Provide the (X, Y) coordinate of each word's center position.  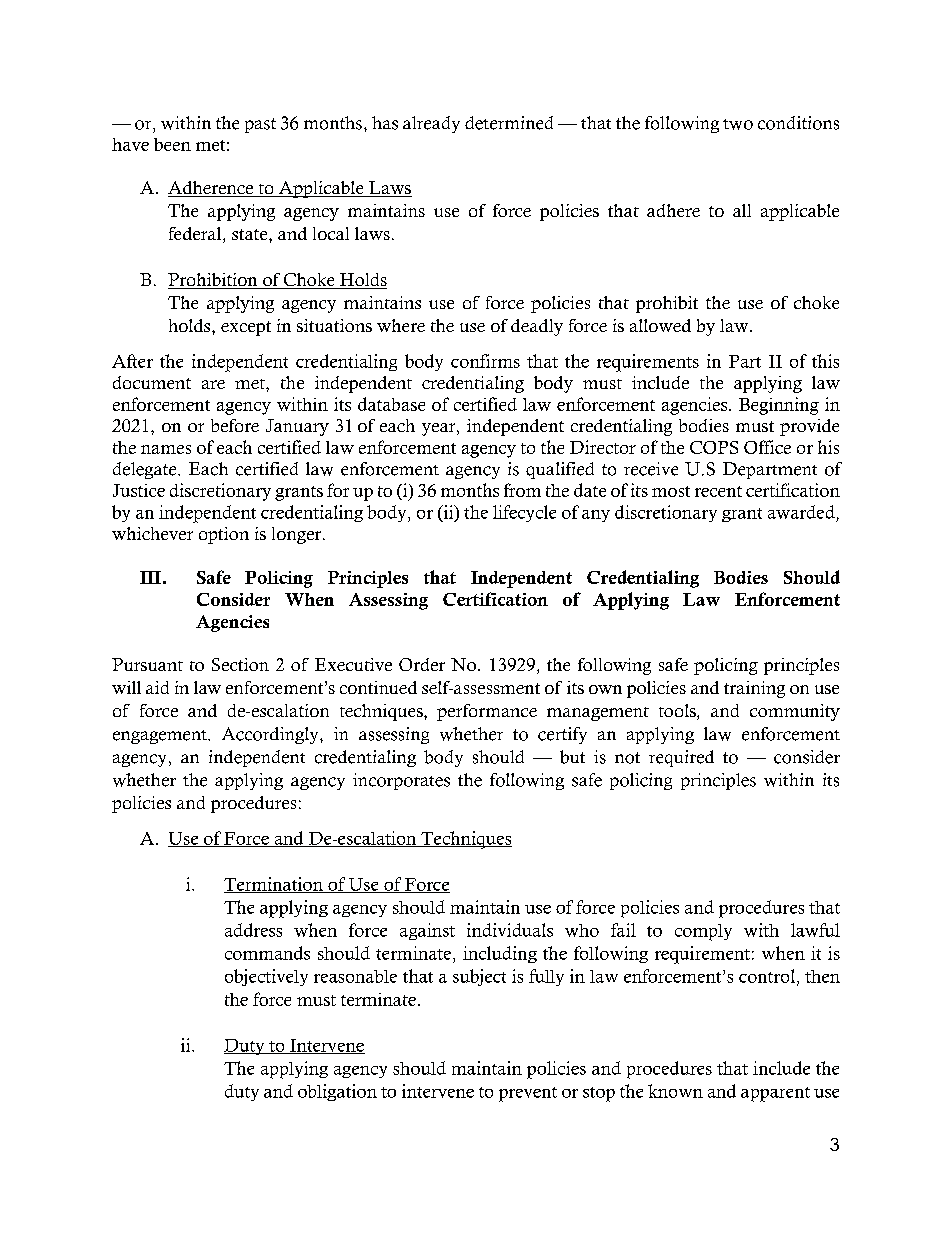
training (754, 689)
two (738, 124)
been (172, 144)
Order (422, 664)
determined (509, 123)
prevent (528, 1094)
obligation (337, 1092)
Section (240, 664)
